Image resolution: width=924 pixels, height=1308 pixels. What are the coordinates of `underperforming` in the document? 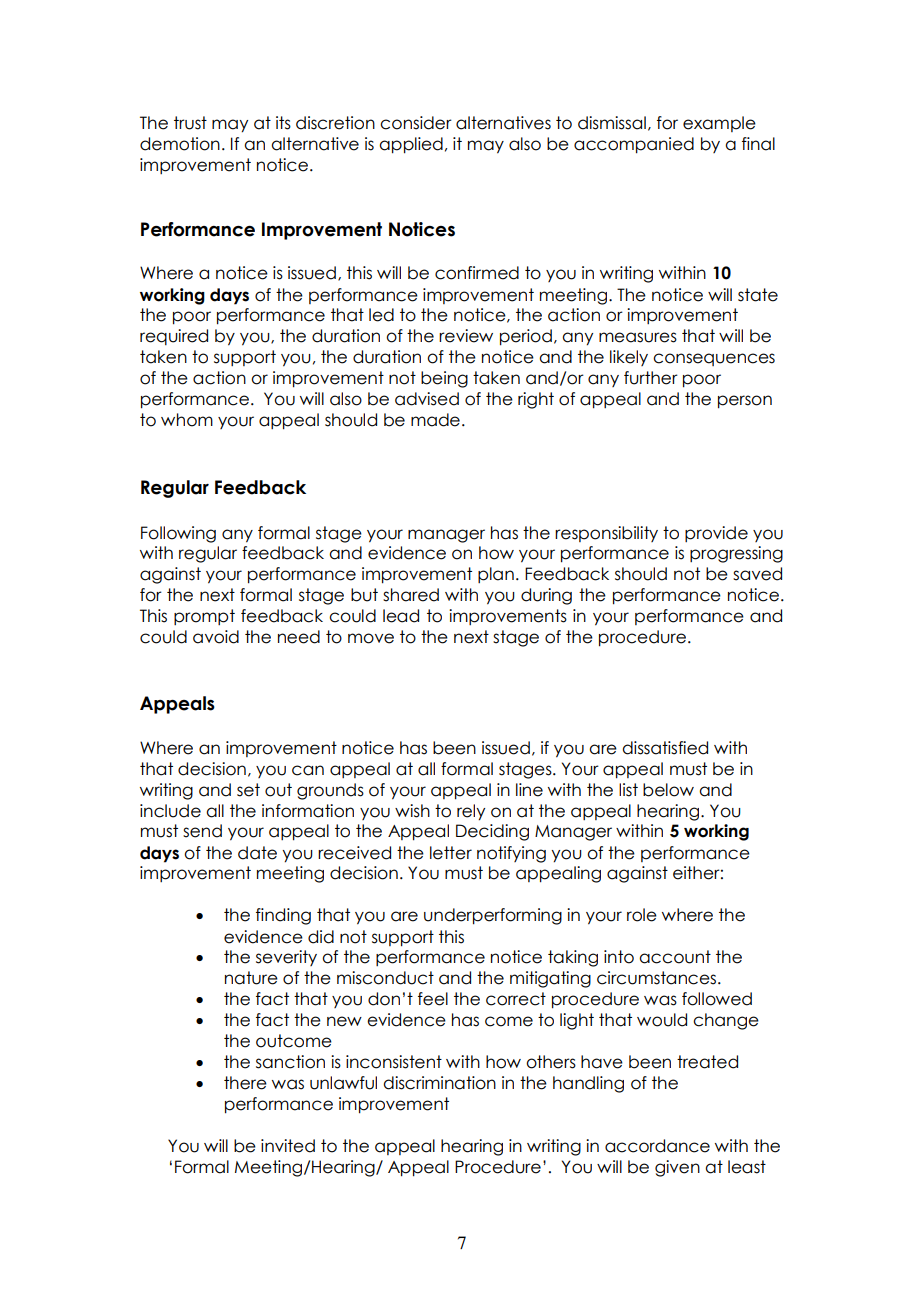 It's located at (493, 916).
